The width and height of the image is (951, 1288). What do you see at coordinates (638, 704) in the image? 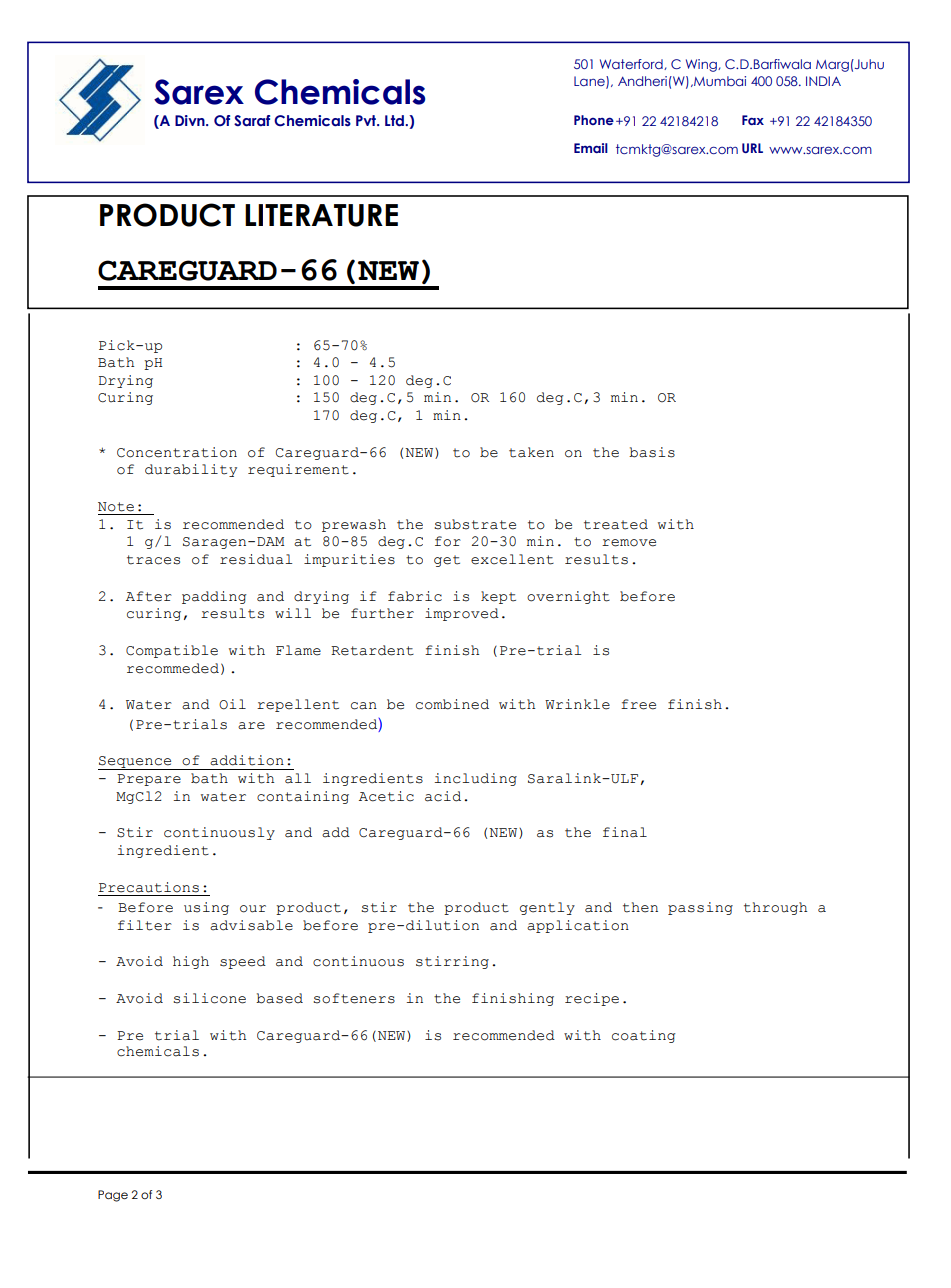
I see `free` at bounding box center [638, 704].
